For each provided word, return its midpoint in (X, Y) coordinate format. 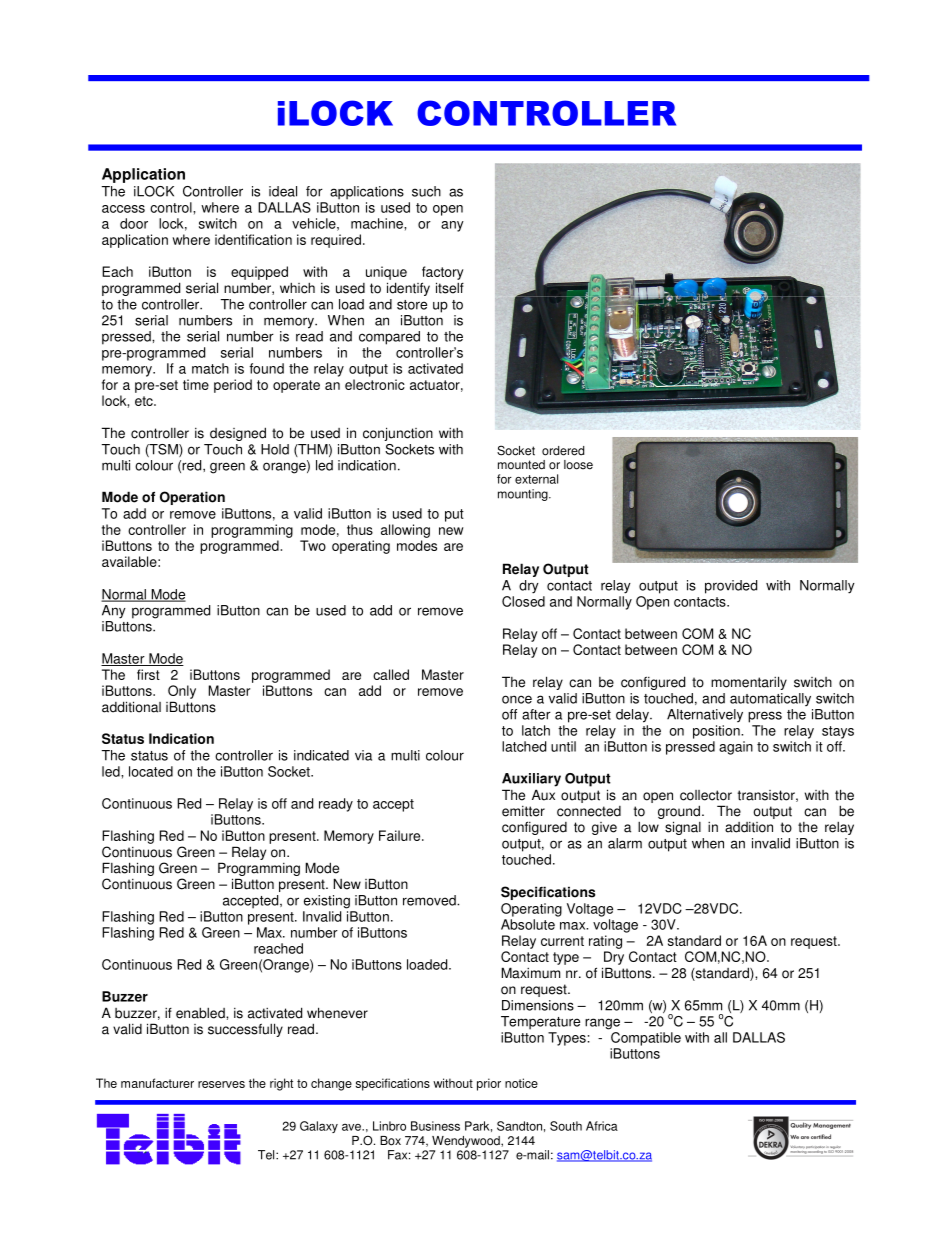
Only (182, 692)
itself (450, 288)
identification (253, 239)
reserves (221, 1084)
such (426, 191)
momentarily (749, 683)
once (517, 699)
